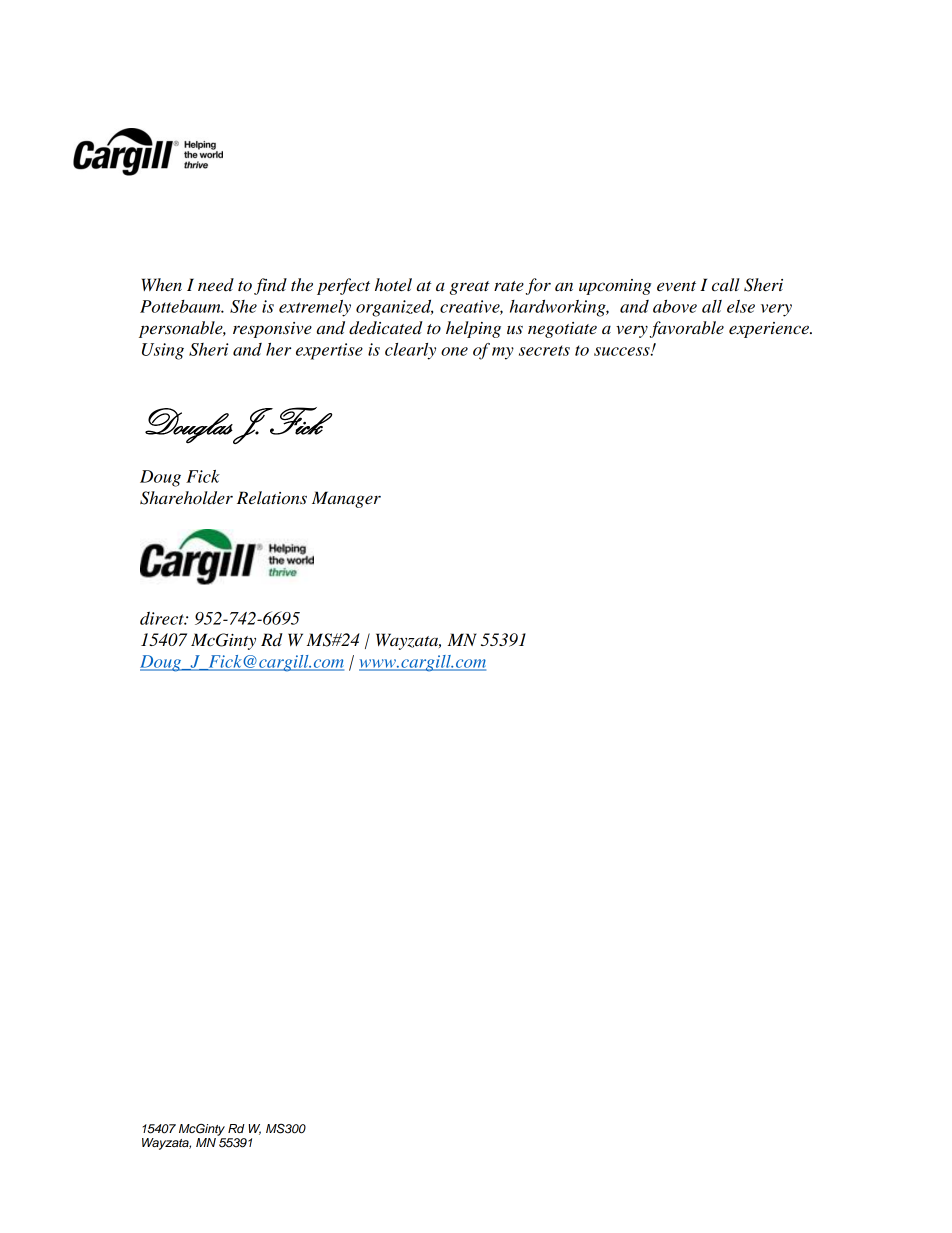 The image size is (952, 1233). Describe the element at coordinates (346, 499) in the image. I see `Manager` at that location.
